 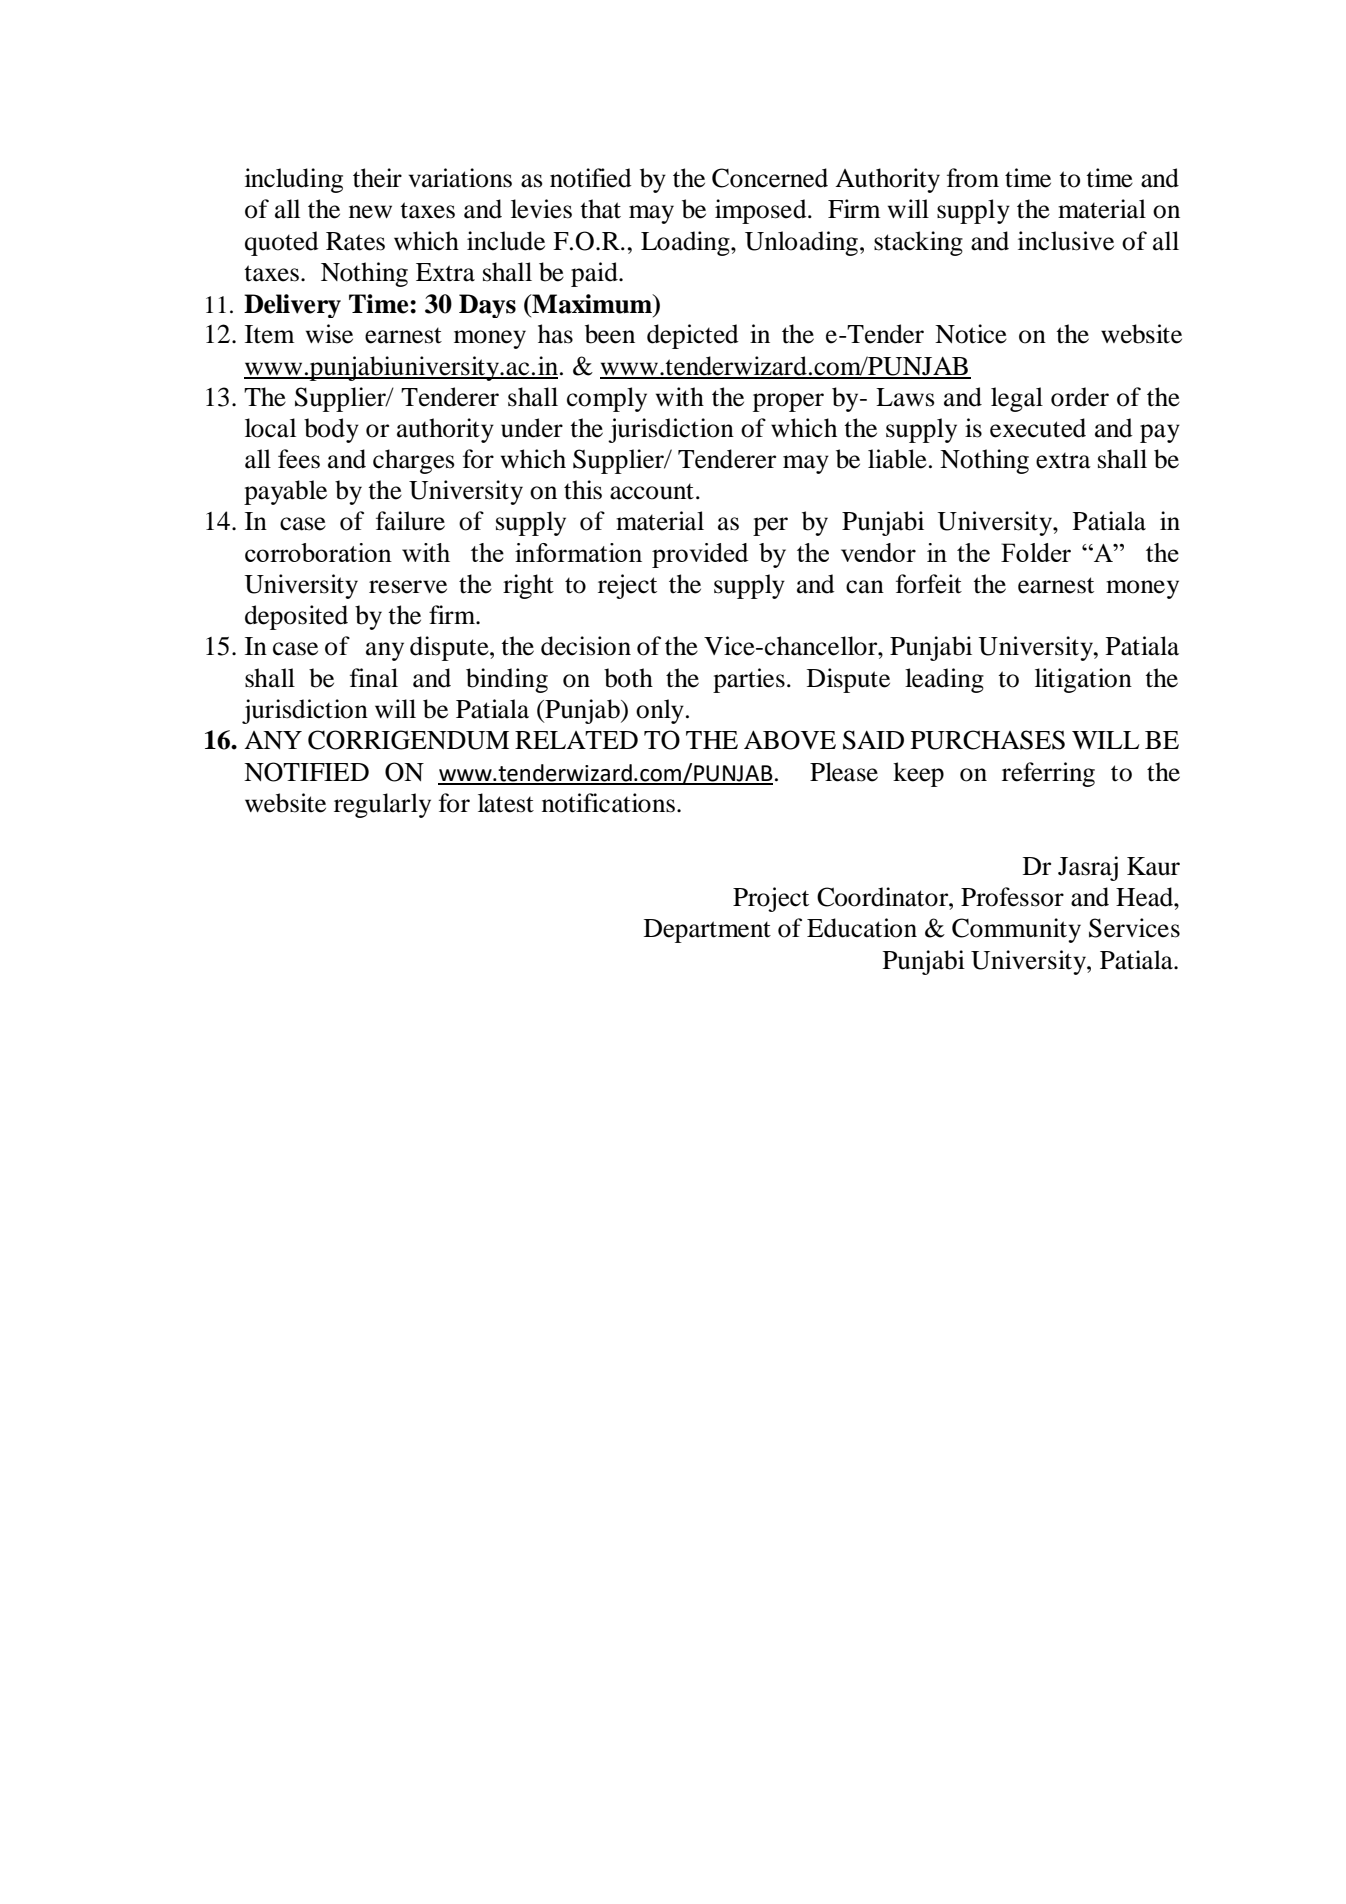 What do you see at coordinates (973, 178) in the image?
I see `from` at bounding box center [973, 178].
